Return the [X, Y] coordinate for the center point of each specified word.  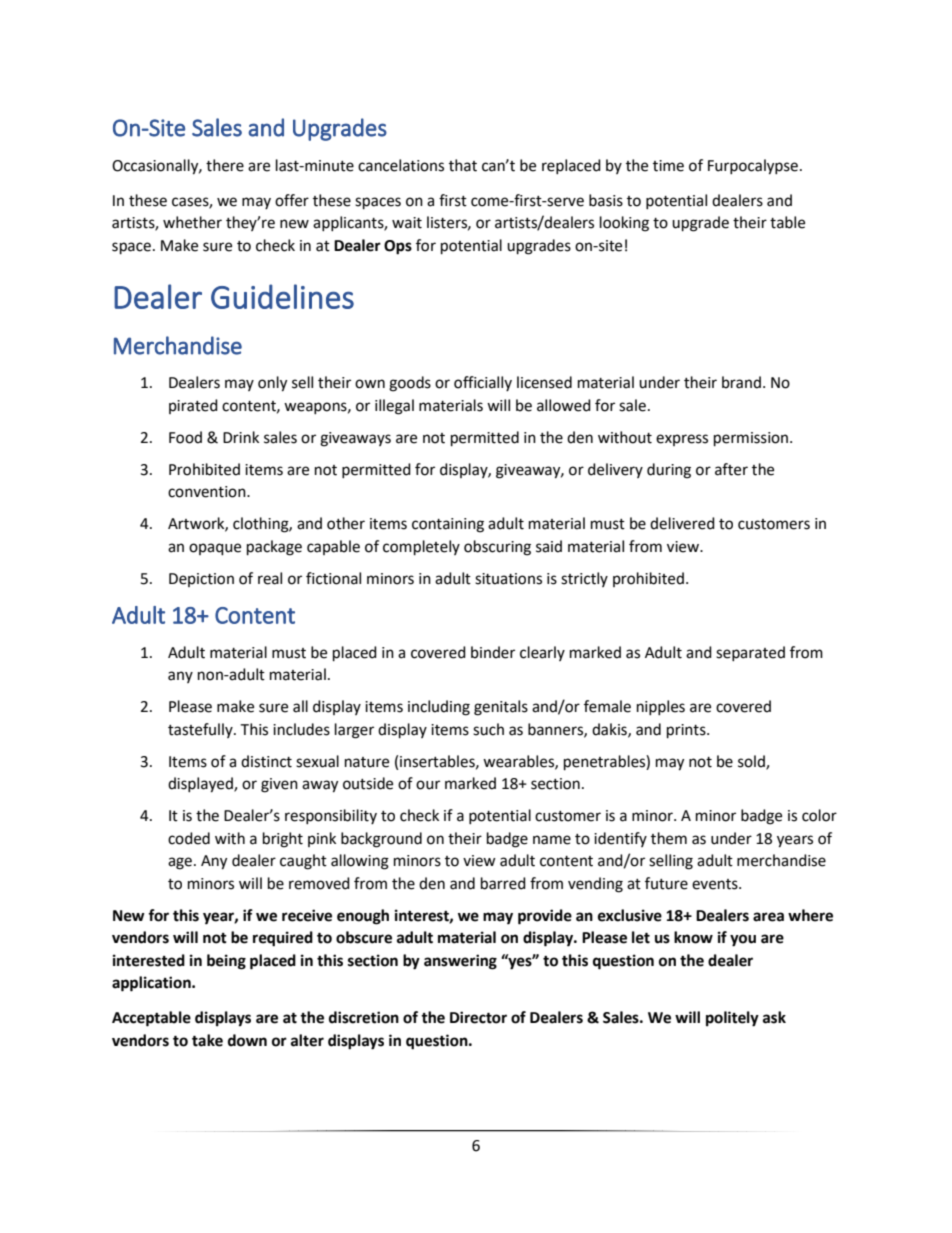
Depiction [201, 580]
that [463, 165]
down [247, 1040]
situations [508, 579]
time [668, 166]
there [225, 165]
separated [750, 653]
